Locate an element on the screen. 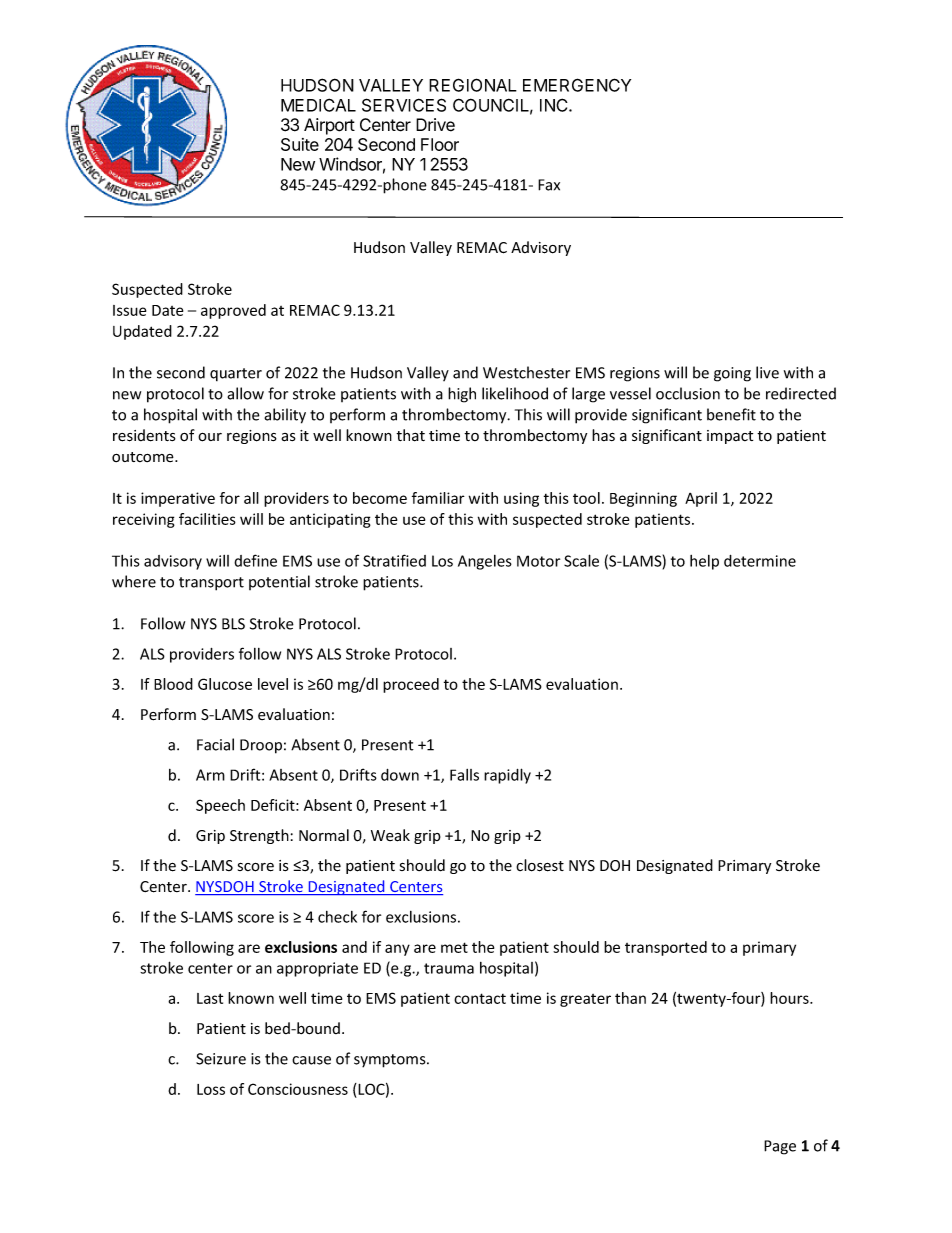 Image resolution: width=952 pixels, height=1233 pixels. BLS is located at coordinates (233, 624).
